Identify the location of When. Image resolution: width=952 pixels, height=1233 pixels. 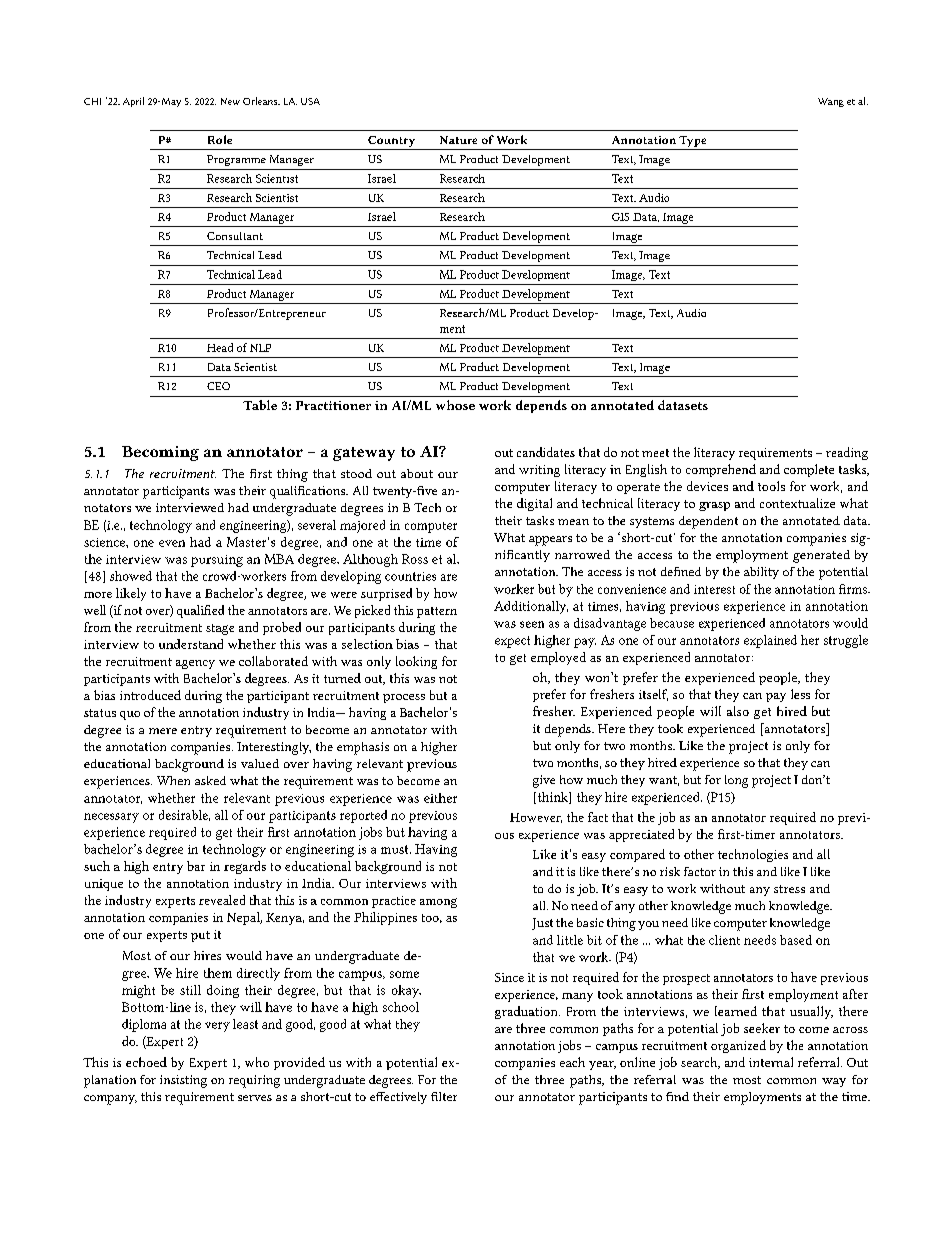
(173, 780).
